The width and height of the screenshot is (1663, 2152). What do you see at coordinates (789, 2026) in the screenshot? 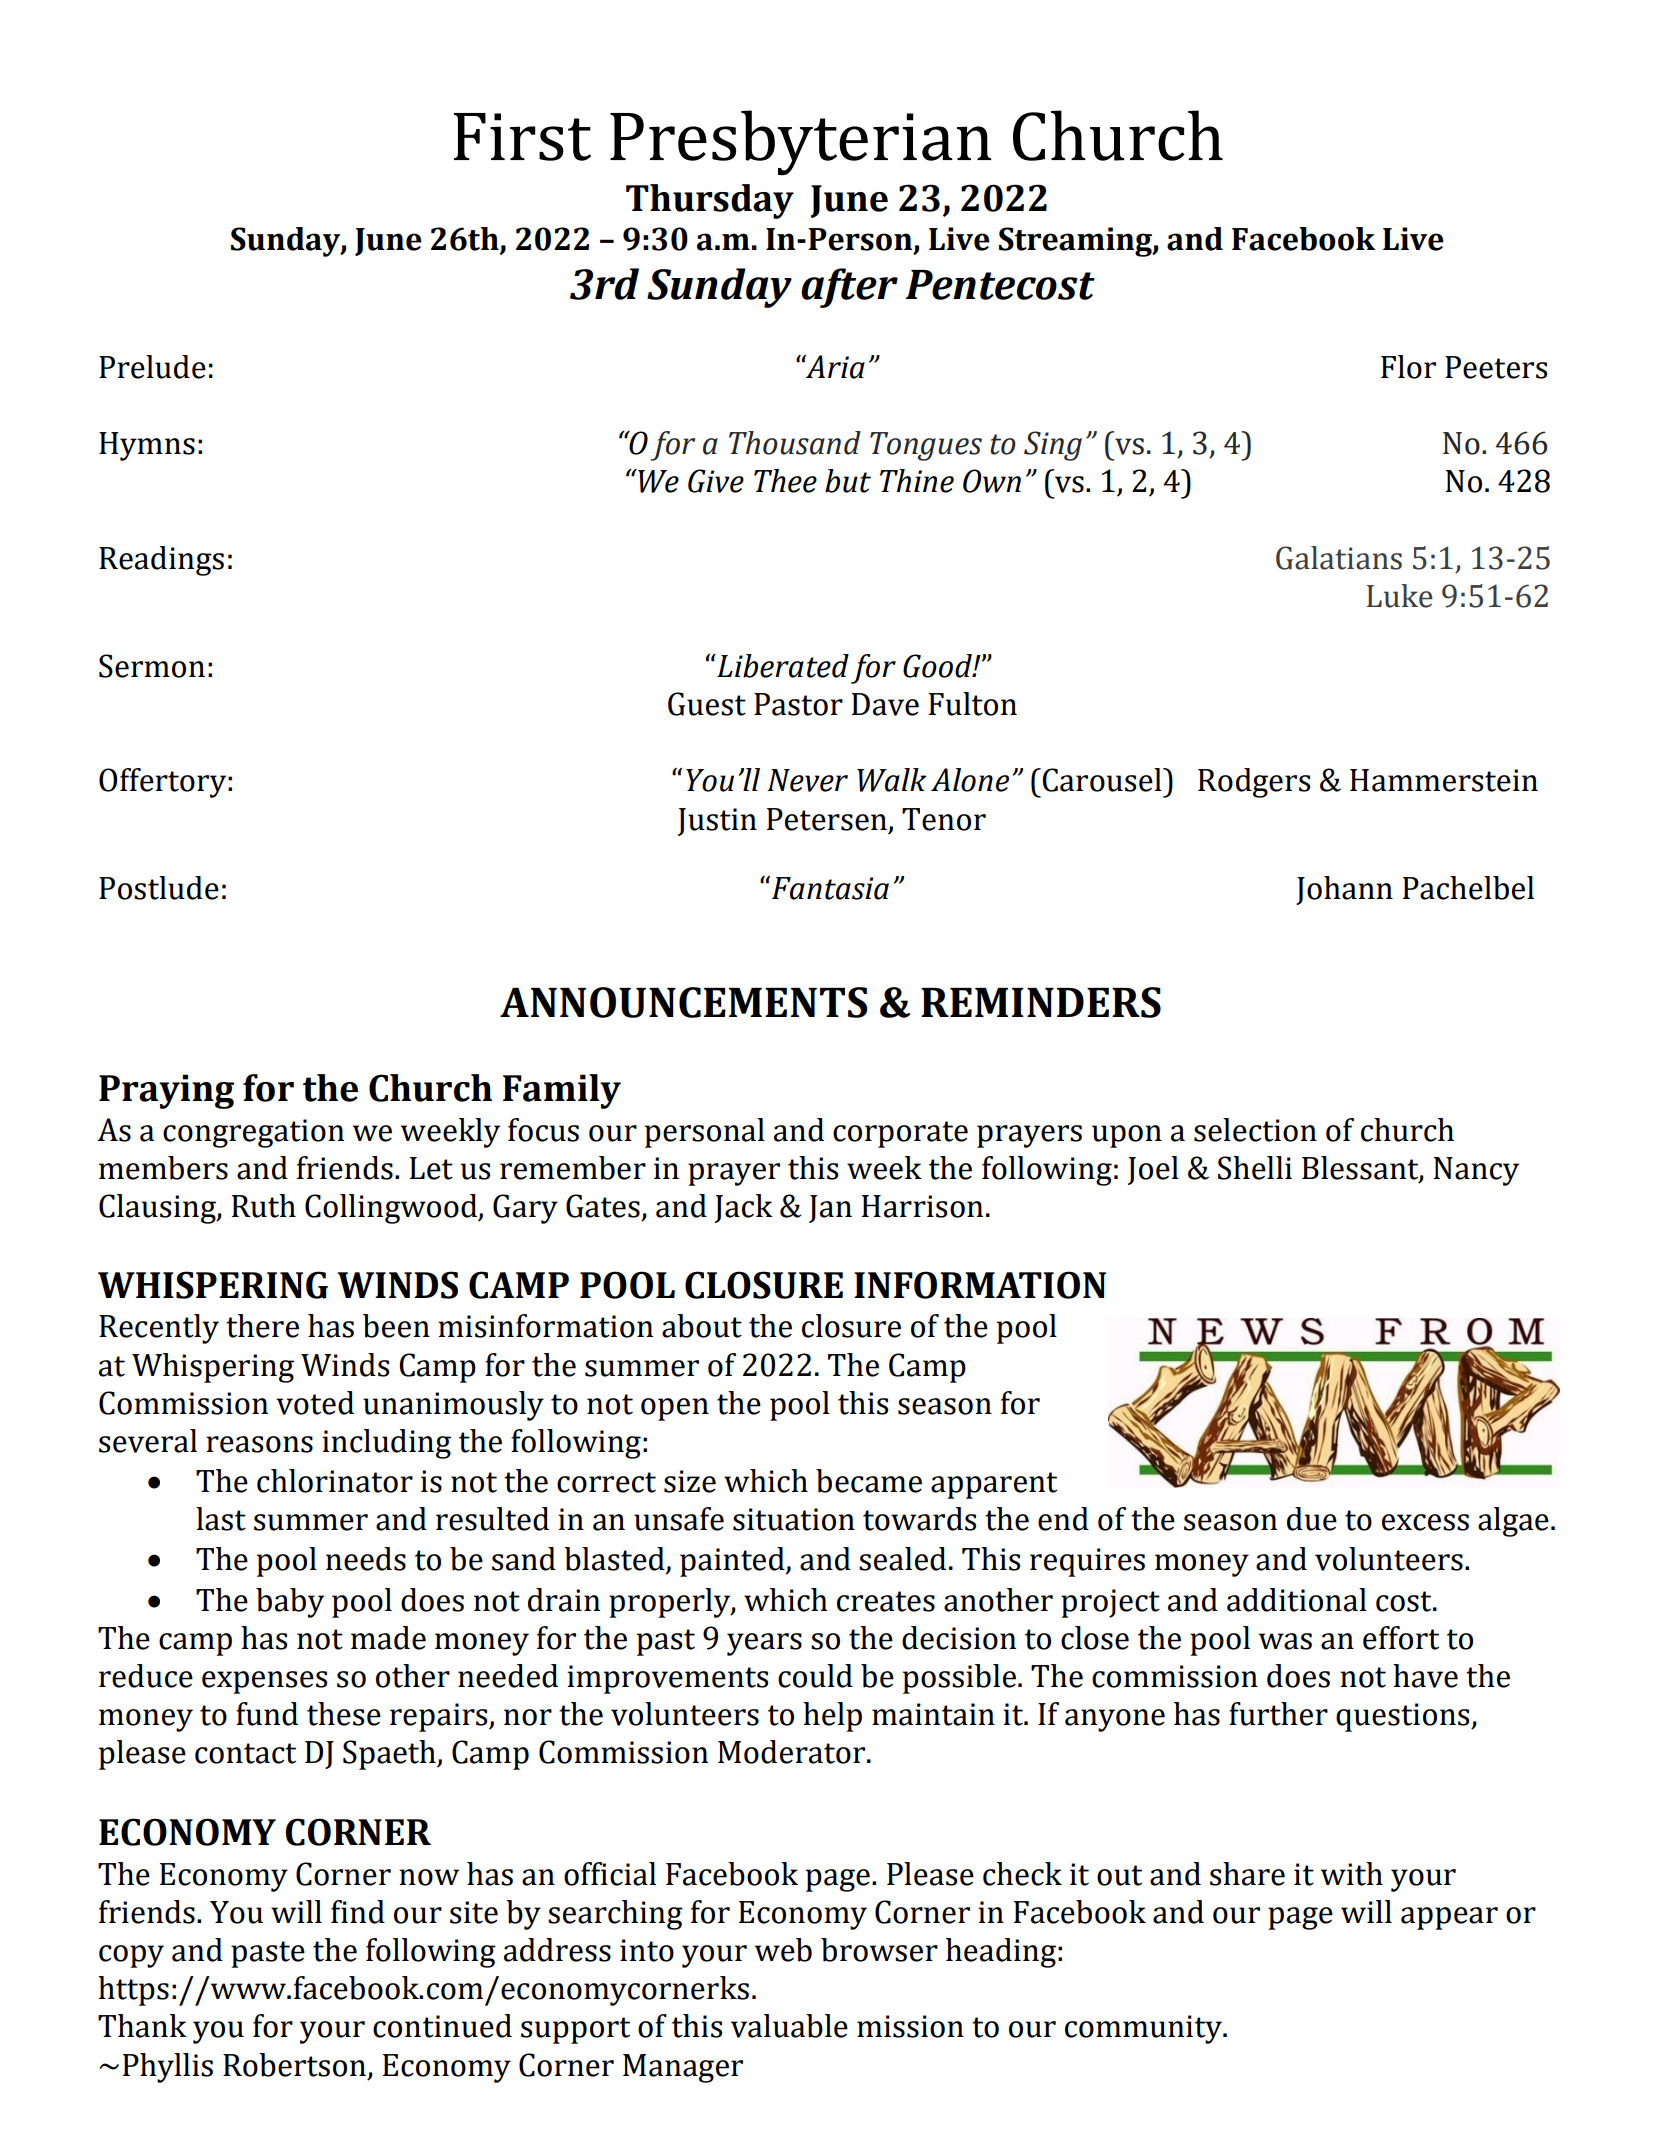
I see `valuable` at bounding box center [789, 2026].
